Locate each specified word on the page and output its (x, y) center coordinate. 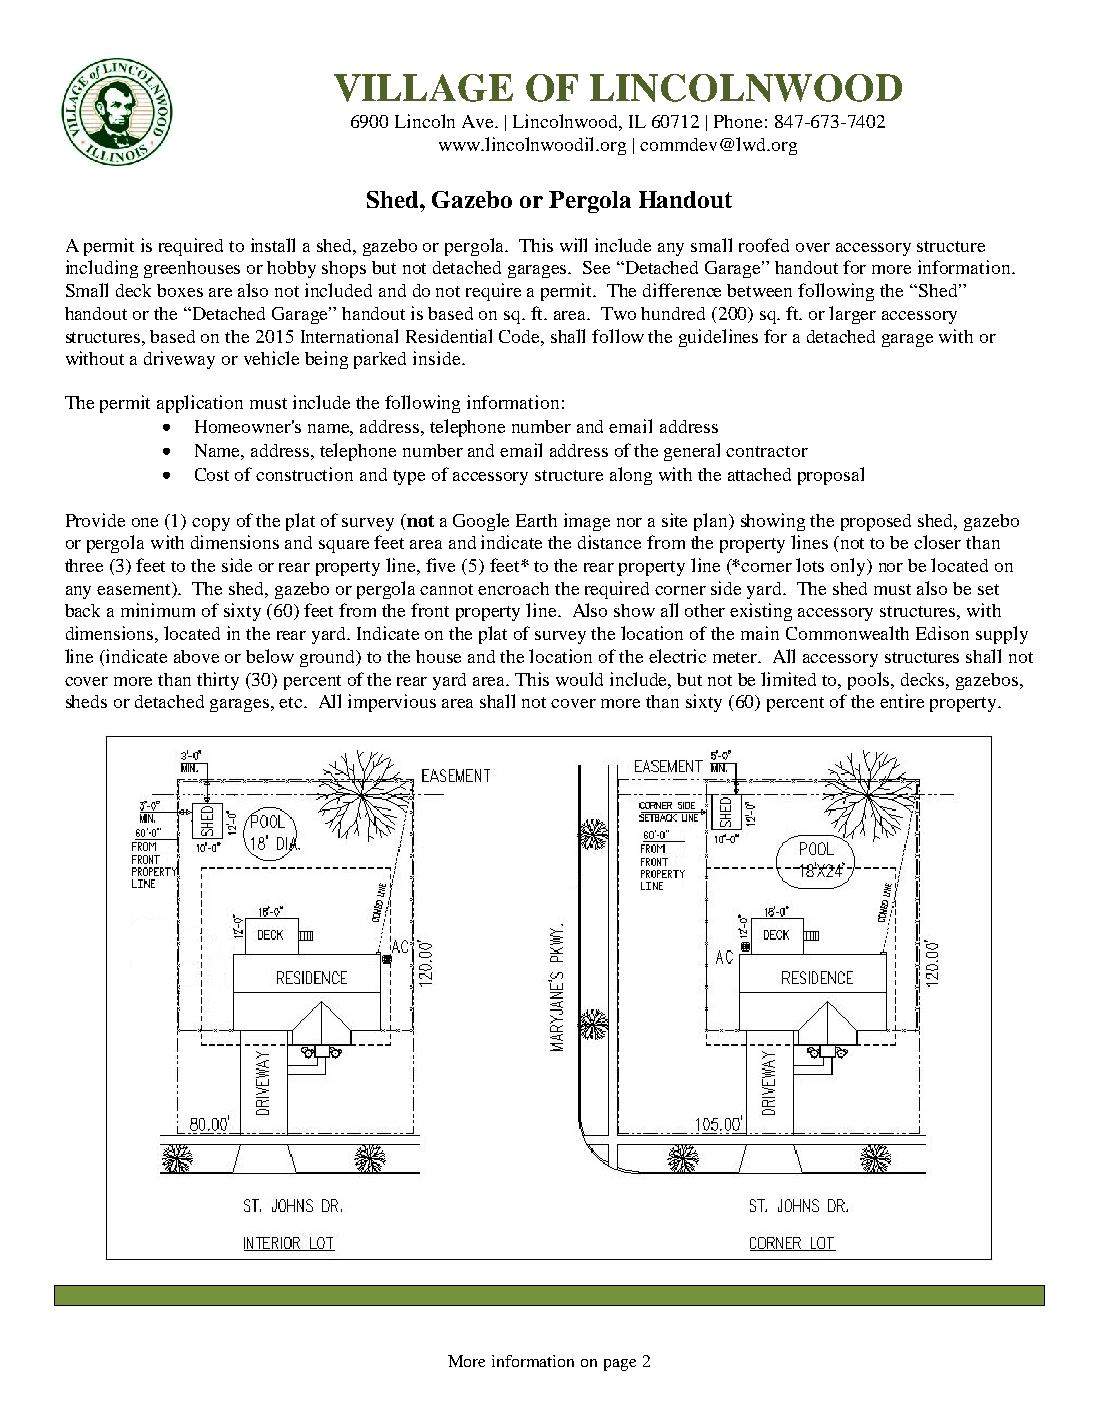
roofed (764, 245)
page (620, 1365)
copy (211, 524)
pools (870, 681)
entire (902, 701)
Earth (536, 520)
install (273, 245)
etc (292, 702)
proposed (876, 522)
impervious (392, 703)
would (579, 679)
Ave (479, 121)
